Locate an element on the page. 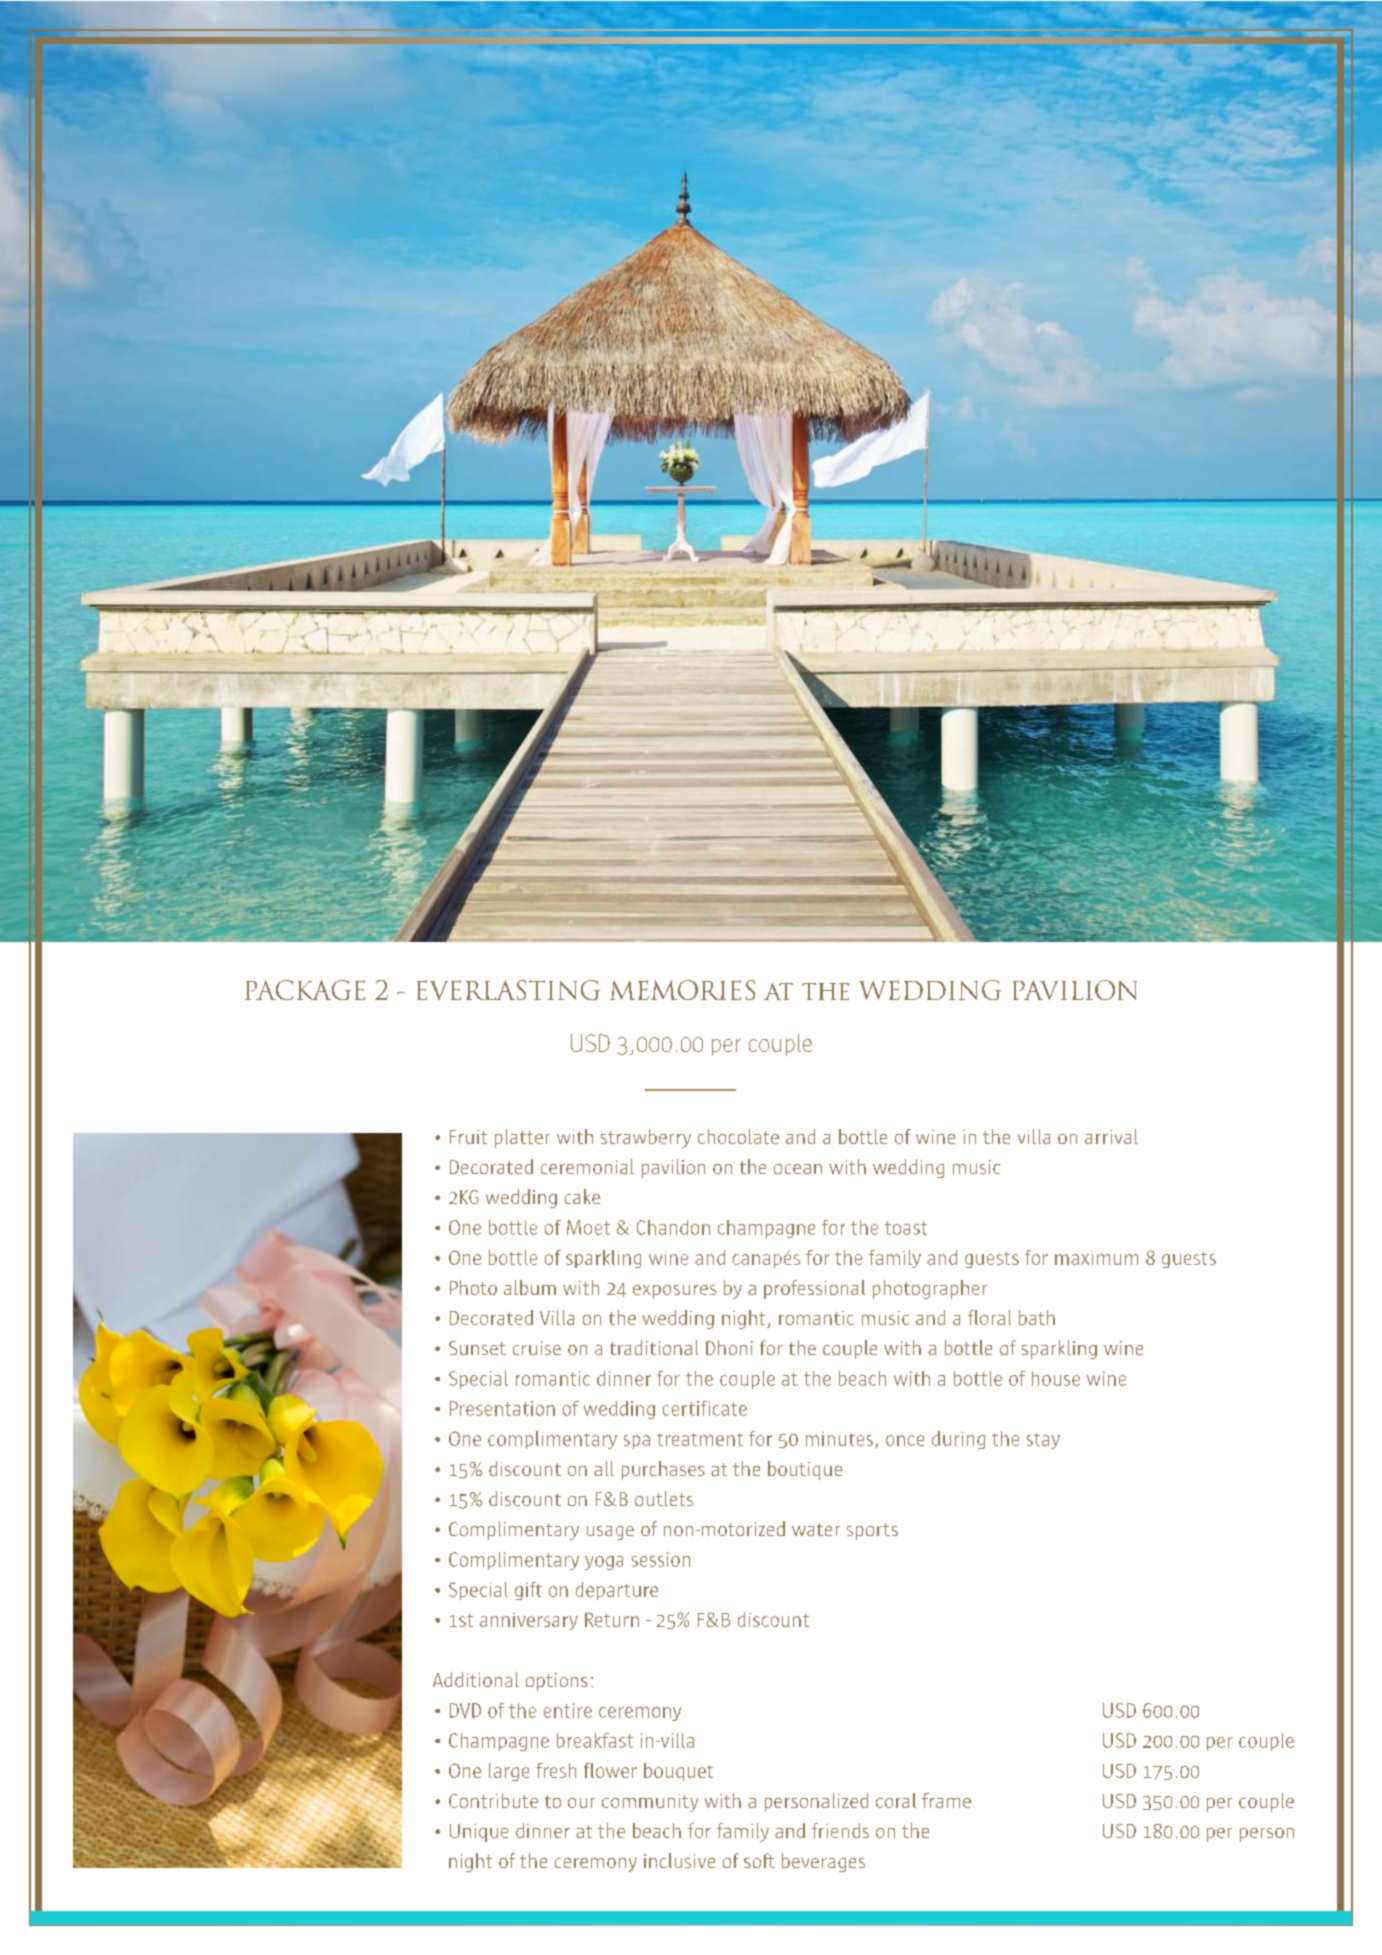  frame is located at coordinates (946, 1800).
